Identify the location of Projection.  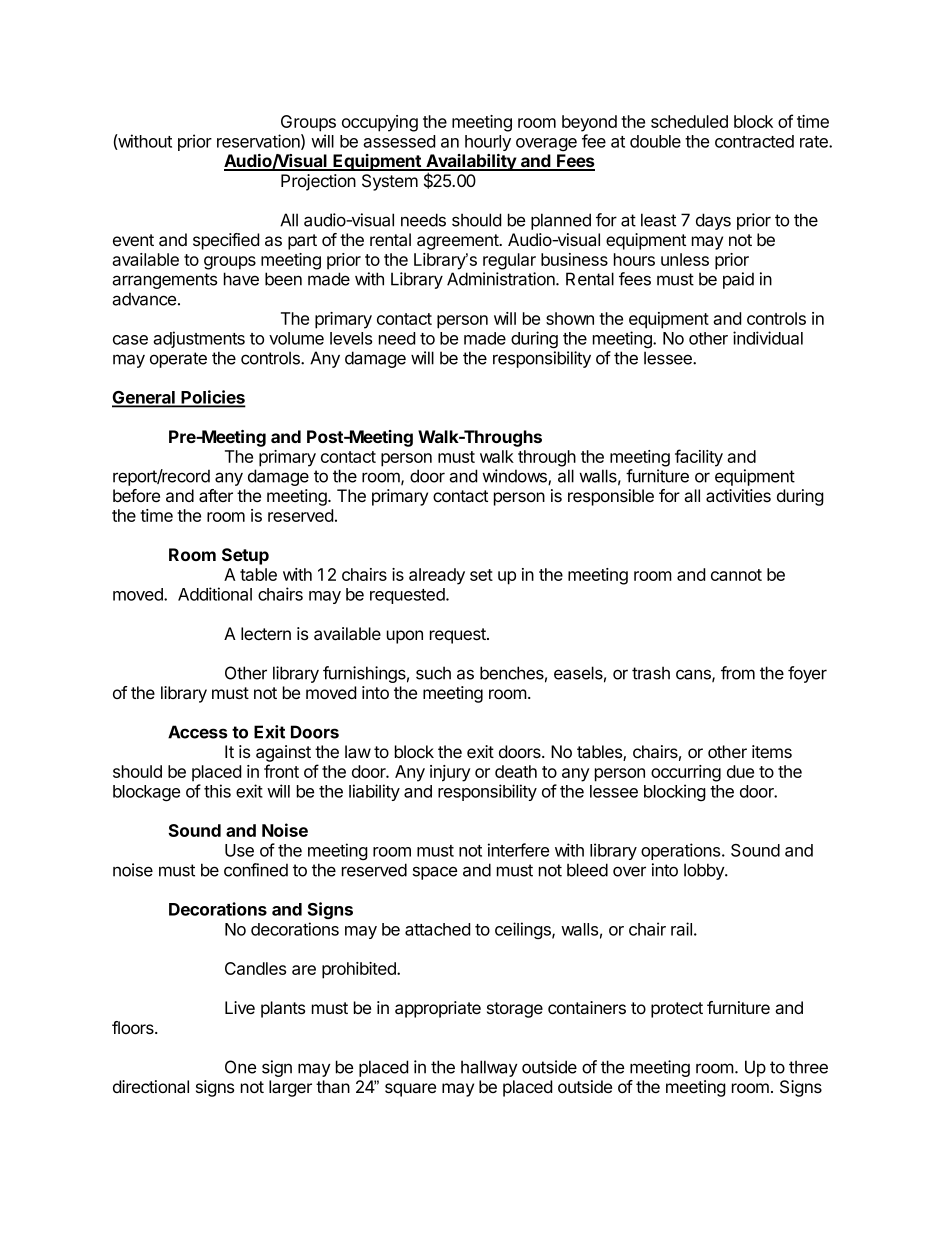
(318, 182).
